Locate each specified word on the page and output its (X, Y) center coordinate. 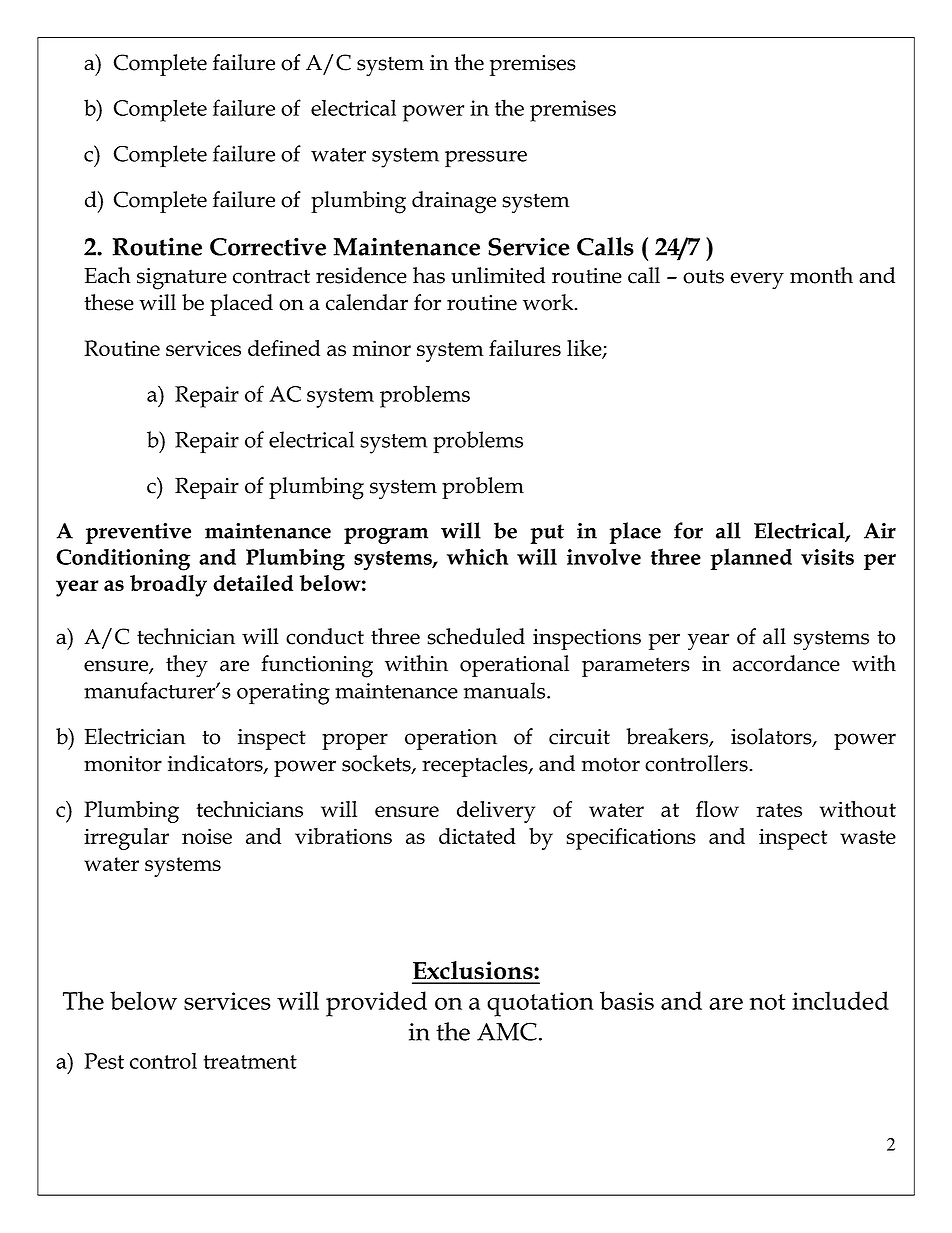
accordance (786, 663)
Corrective (268, 246)
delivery (496, 812)
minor (382, 348)
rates (779, 810)
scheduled (476, 636)
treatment (250, 1062)
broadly (168, 586)
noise (207, 836)
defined (284, 348)
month (821, 275)
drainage (454, 202)
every (757, 280)
